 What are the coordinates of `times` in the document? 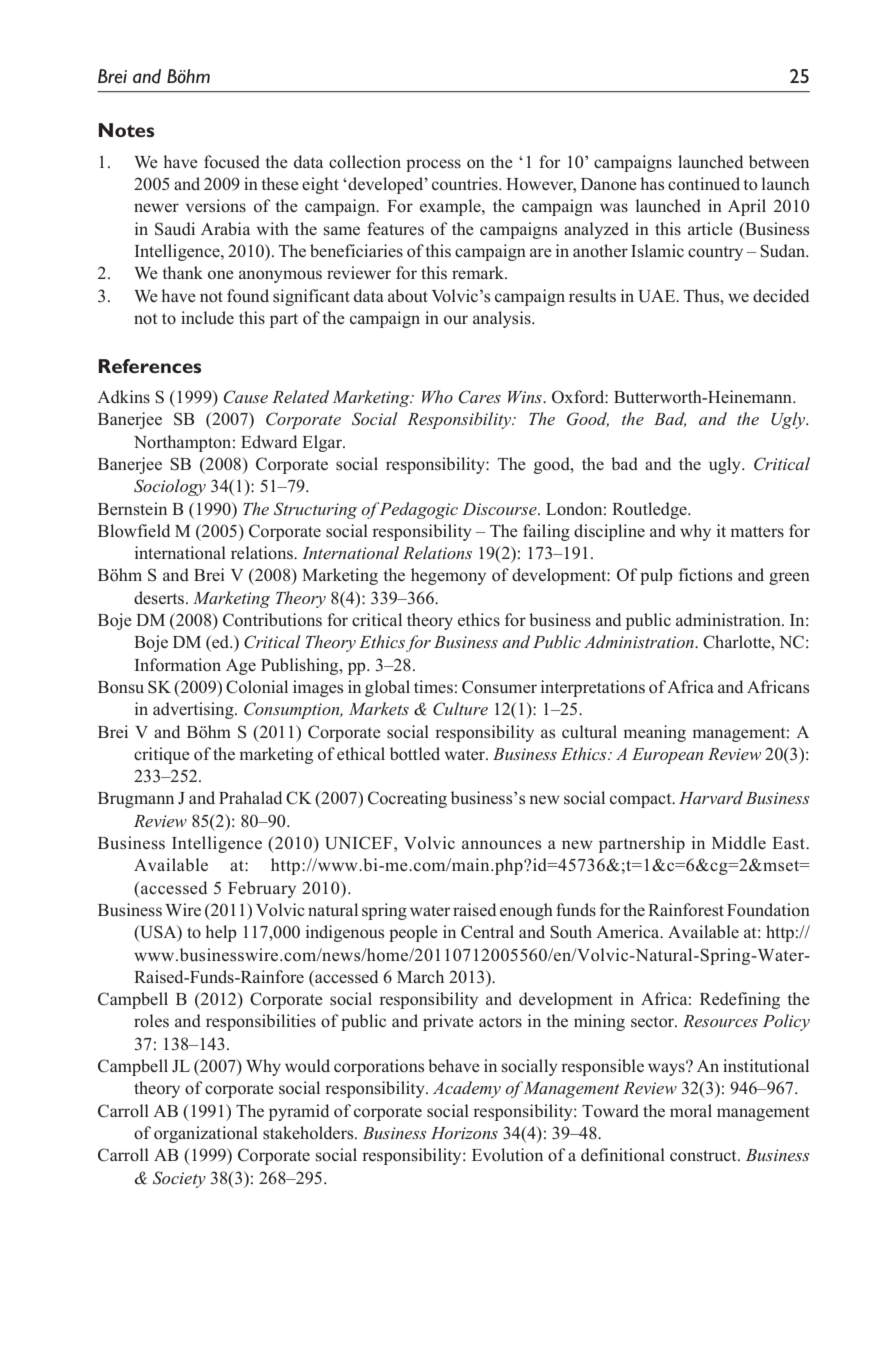 It's located at (433, 687).
